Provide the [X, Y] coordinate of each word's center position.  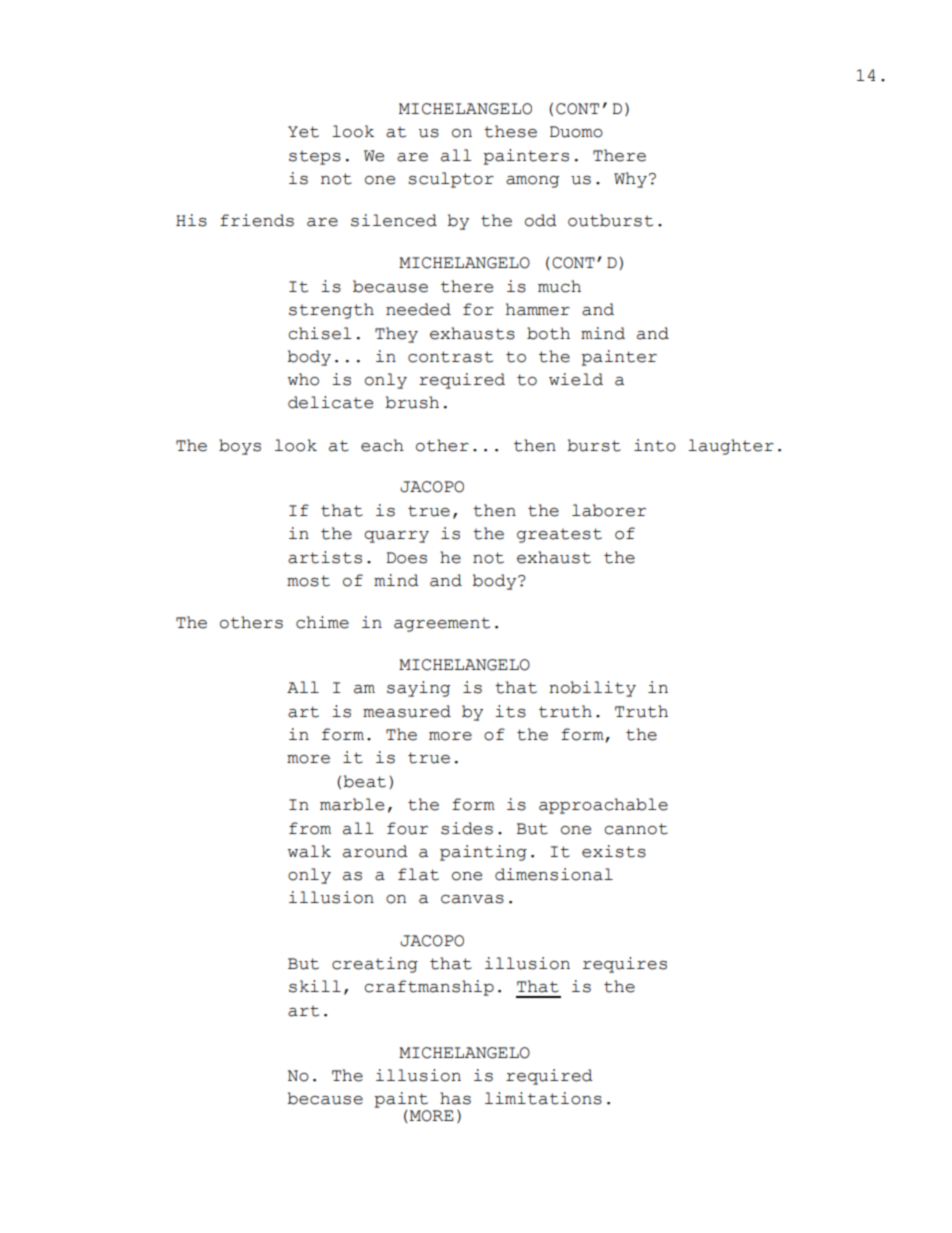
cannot [636, 829]
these [510, 131]
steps [315, 158]
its [510, 711]
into [655, 445]
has [455, 1098]
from [310, 828]
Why [630, 180]
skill [315, 986]
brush [412, 402]
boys [240, 447]
